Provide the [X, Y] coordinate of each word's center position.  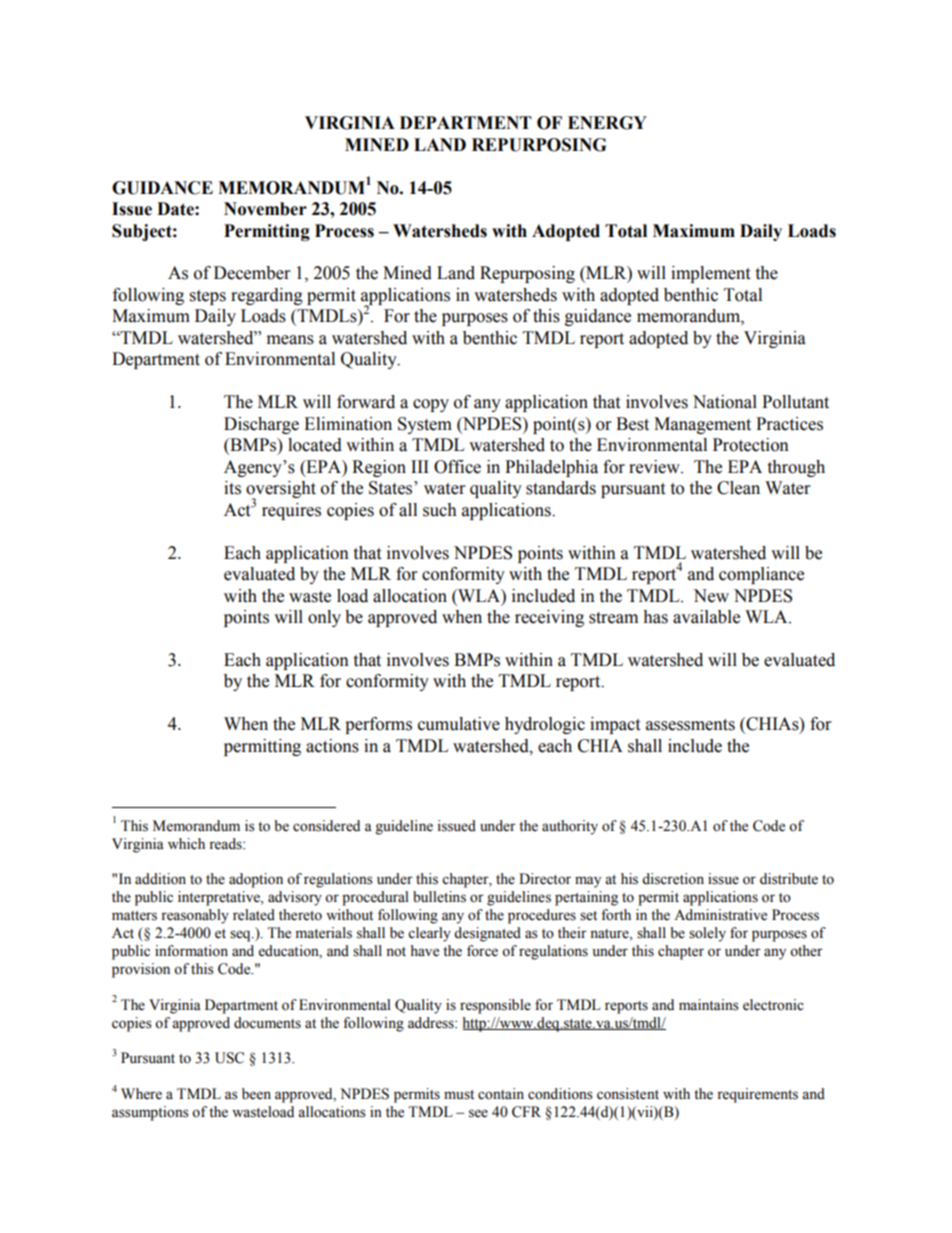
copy [431, 405]
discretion [673, 879]
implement [710, 274]
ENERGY [607, 123]
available [706, 617]
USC [229, 1058]
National [725, 402]
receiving [549, 618]
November [265, 209]
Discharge [261, 425]
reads [226, 844]
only [324, 618]
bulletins [439, 897]
